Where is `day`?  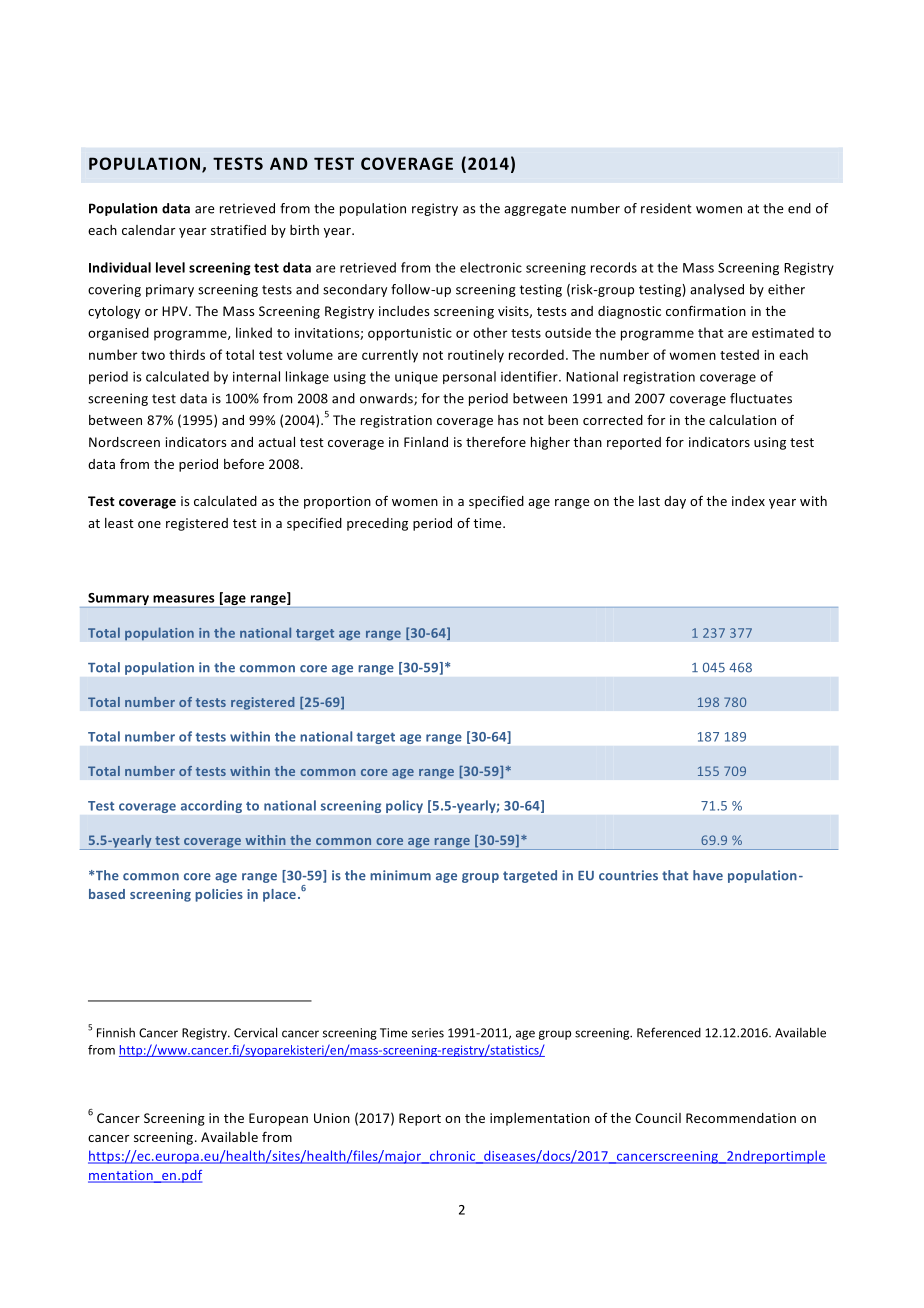 day is located at coordinates (675, 502).
